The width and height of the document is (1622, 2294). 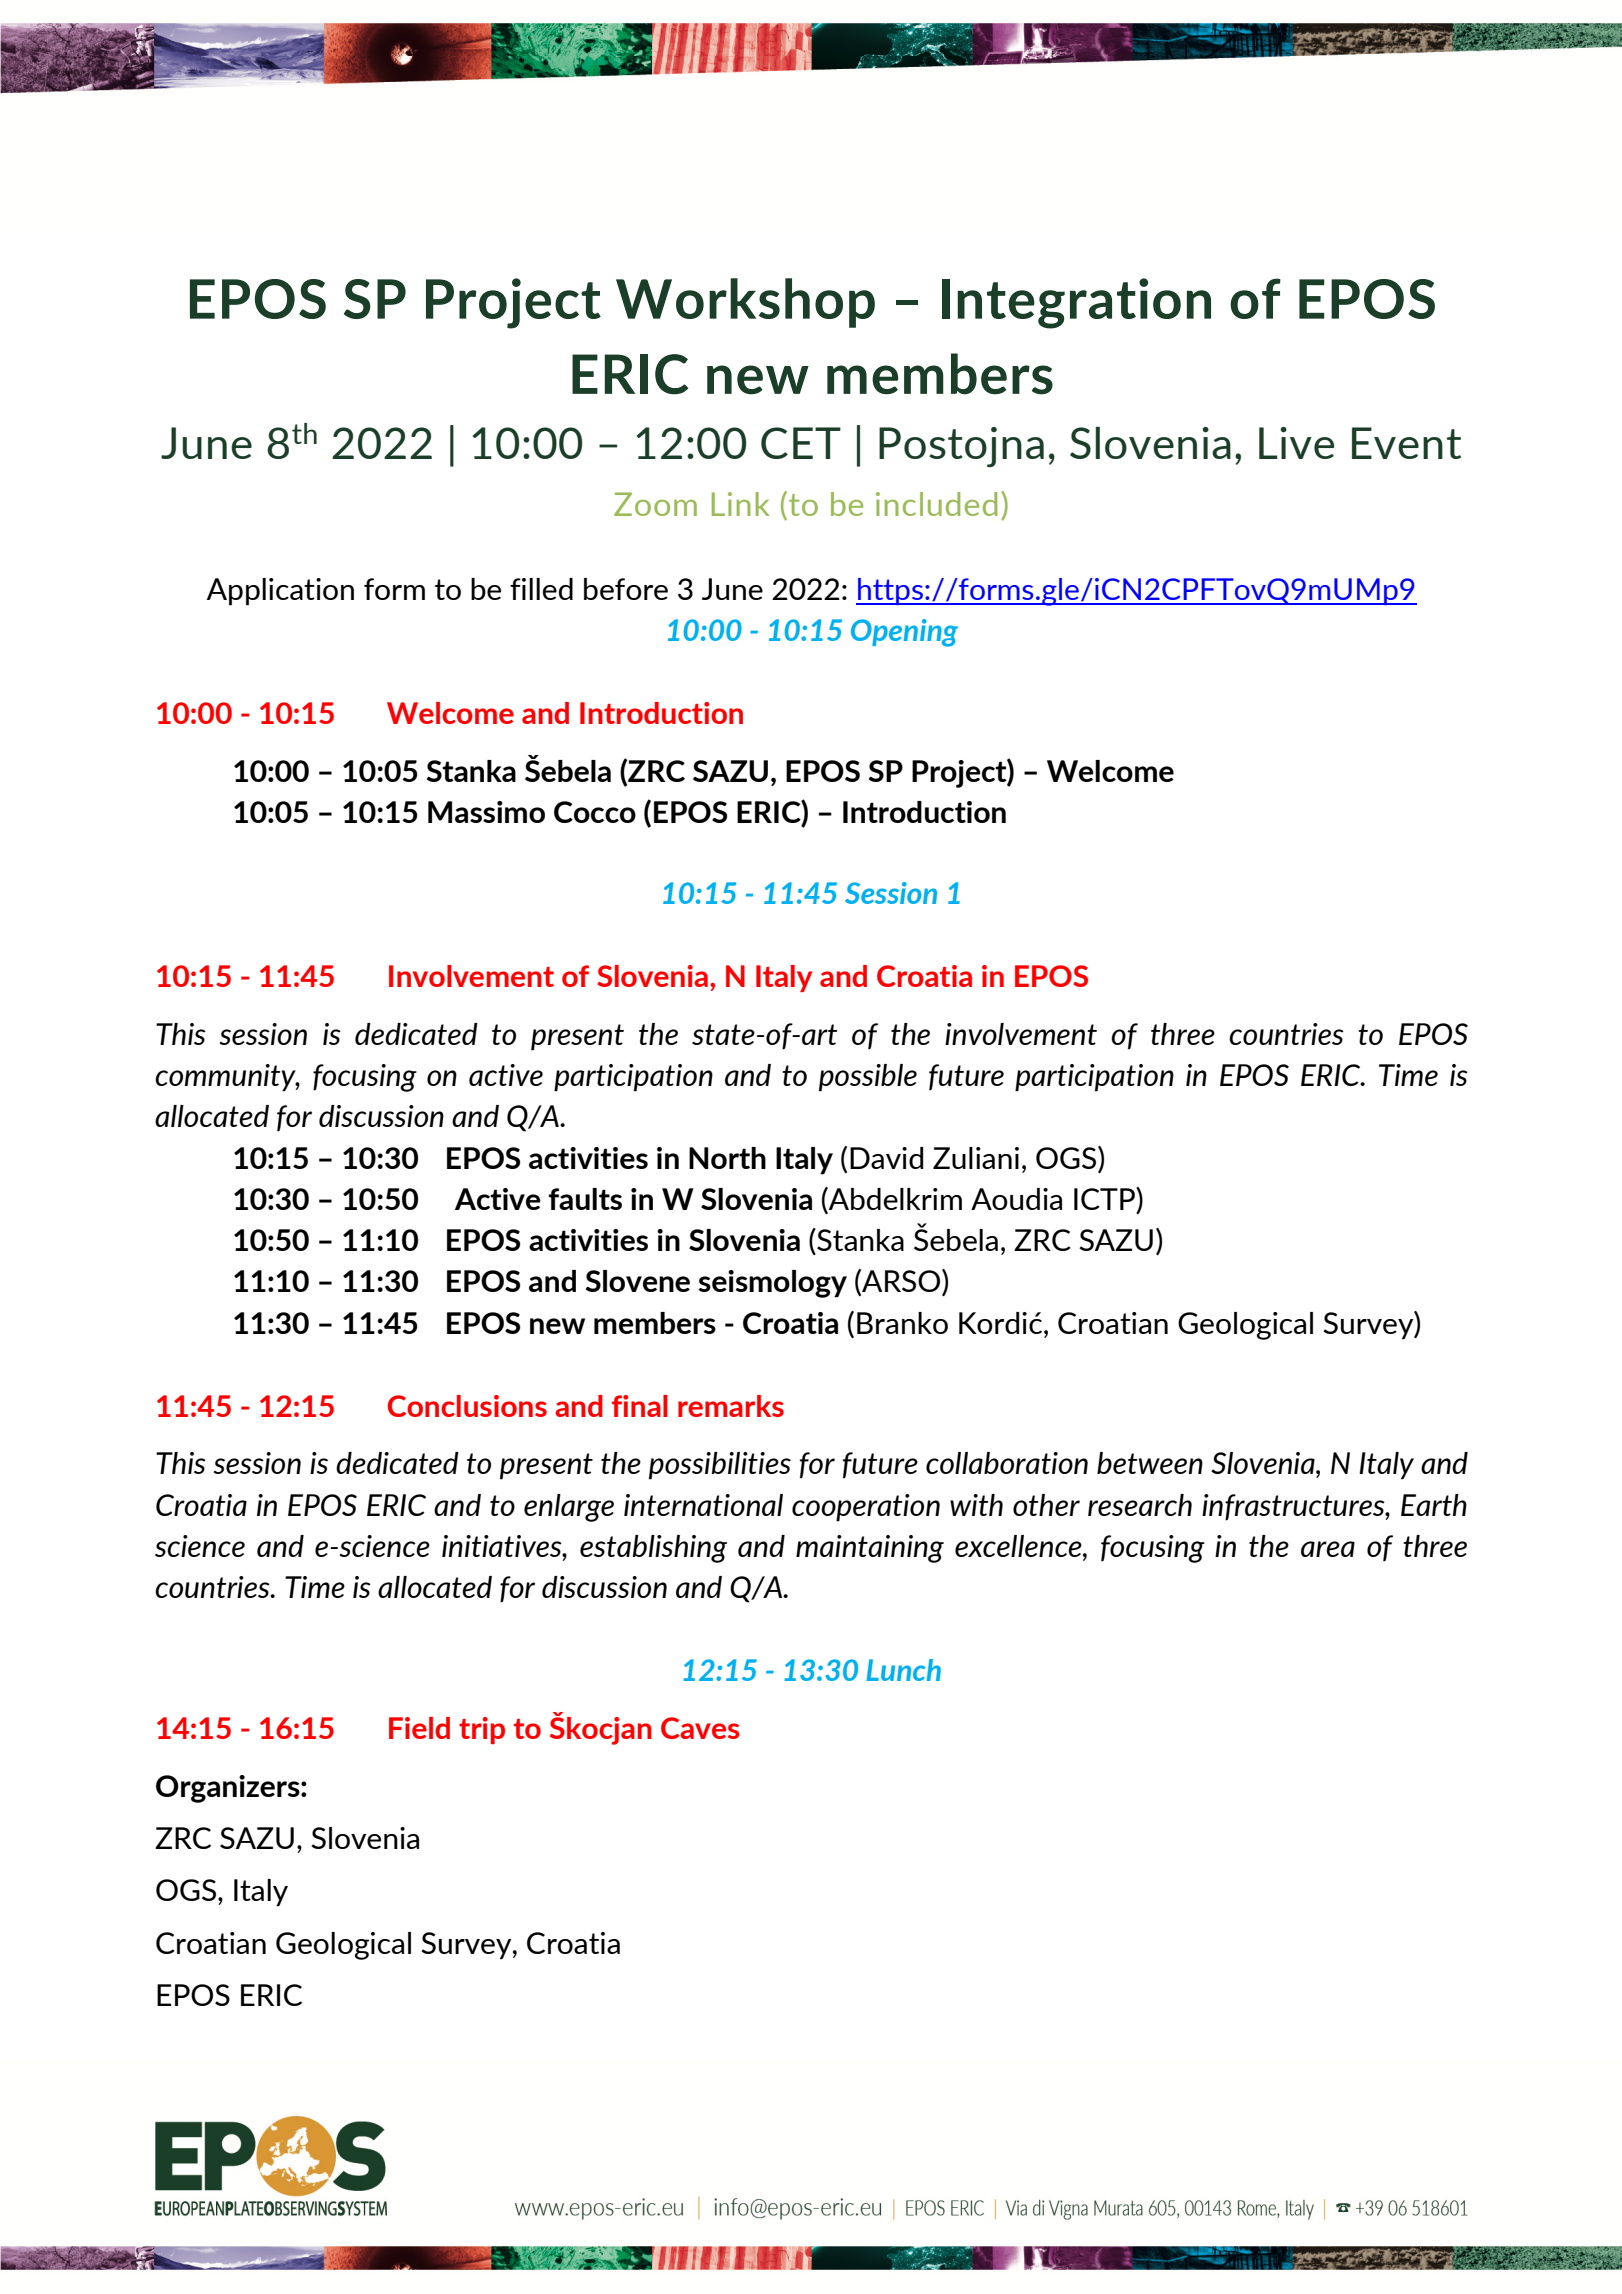 I want to click on Lunch, so click(x=903, y=1670).
